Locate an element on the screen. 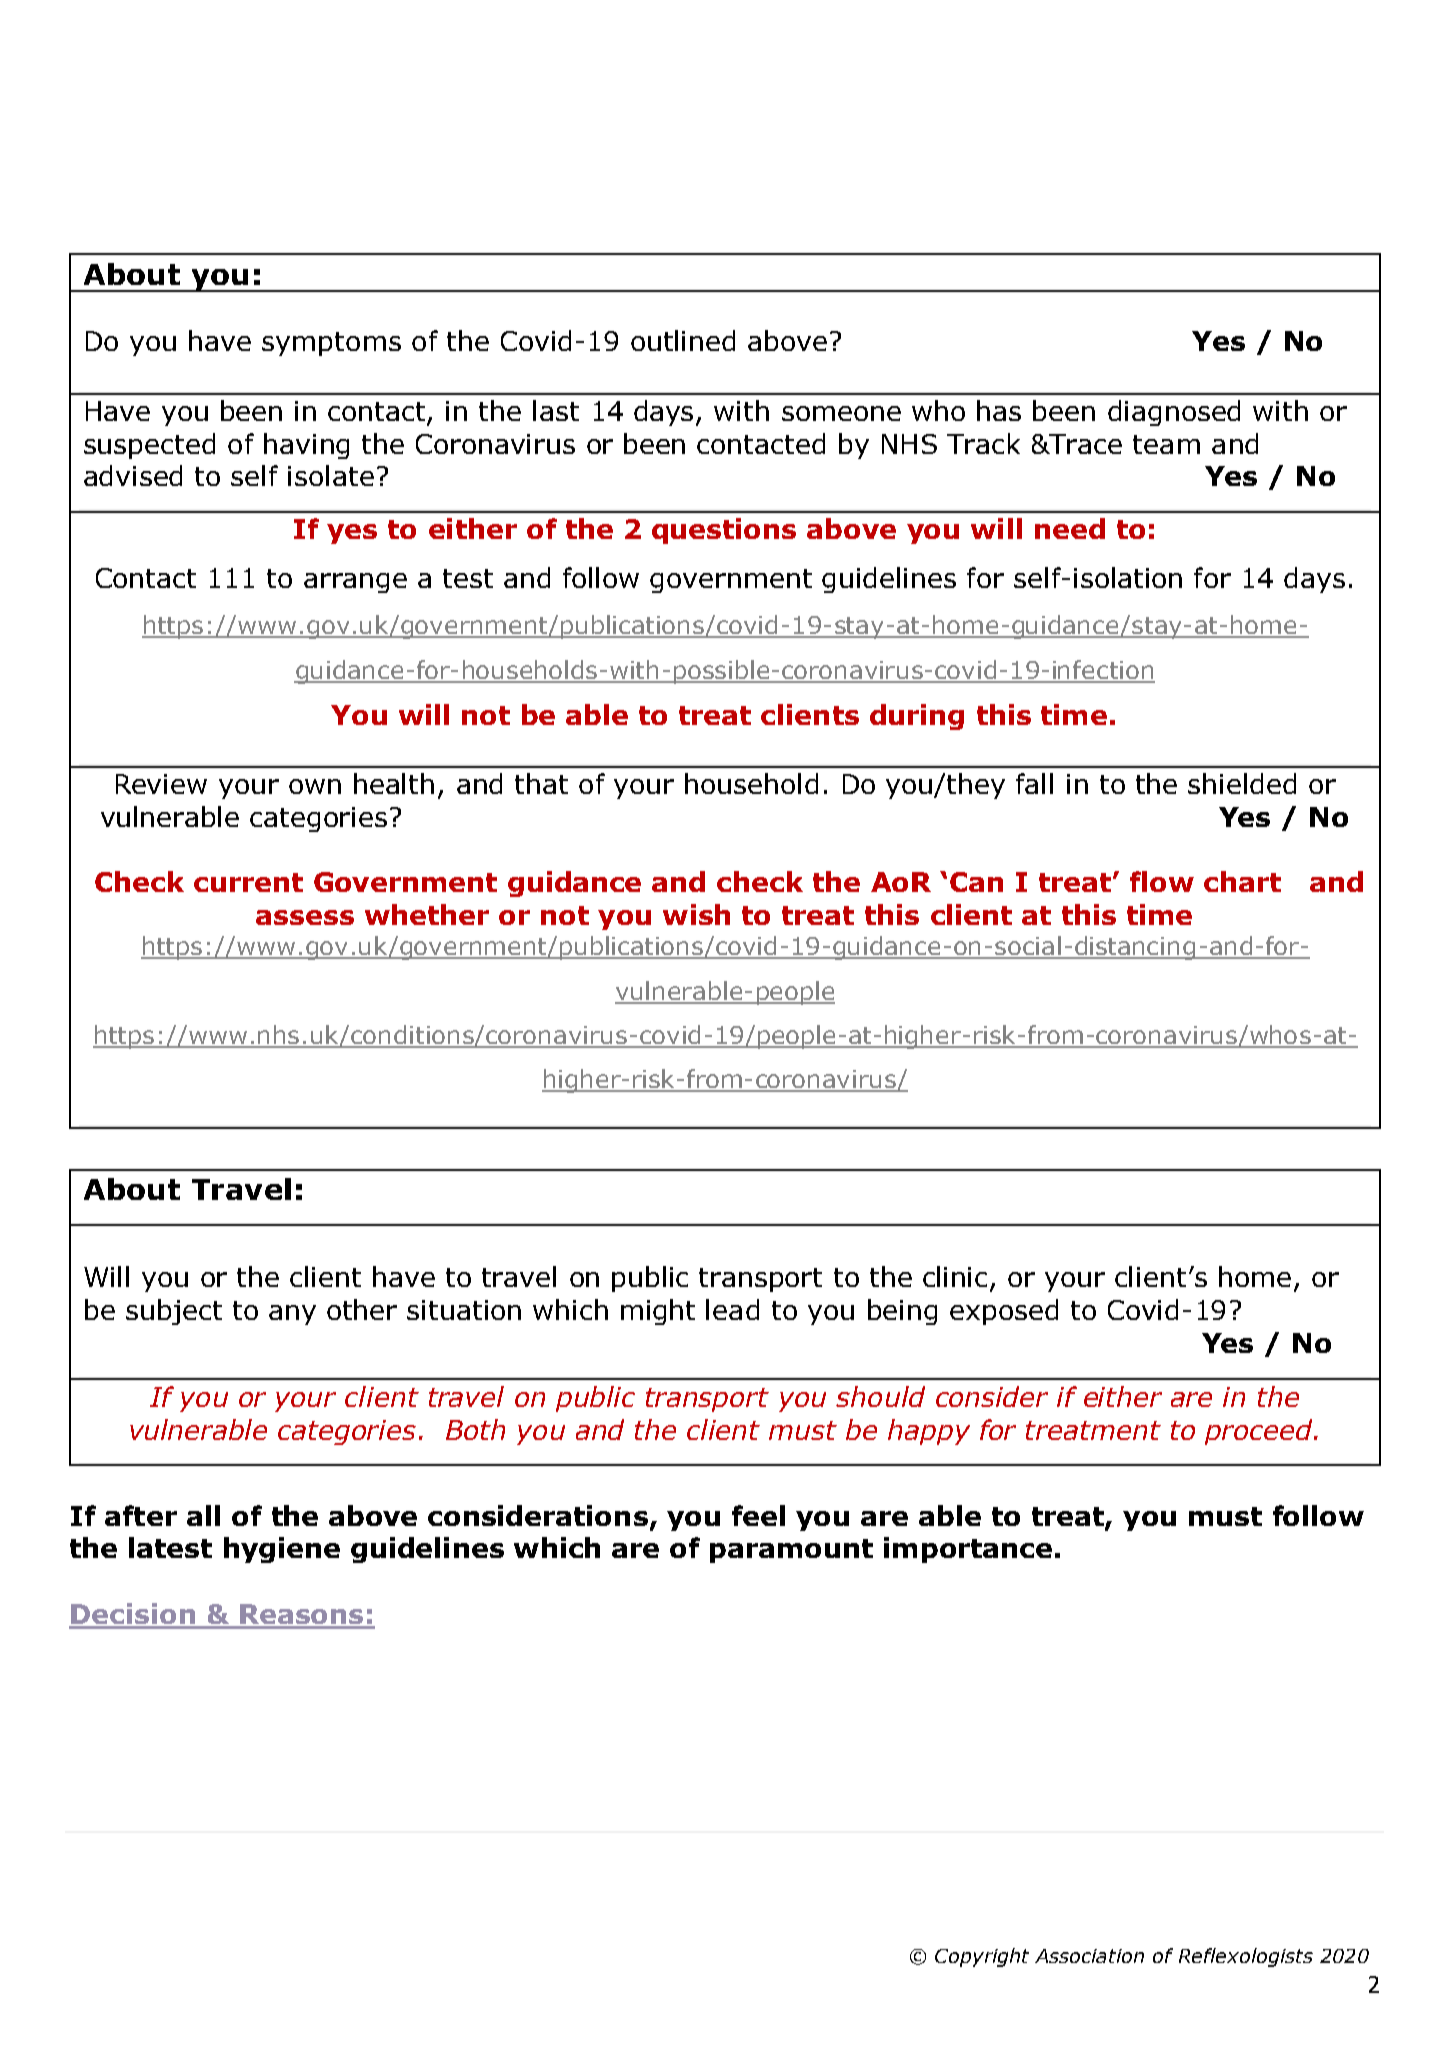 The width and height of the screenshot is (1449, 2050). any is located at coordinates (292, 1315).
